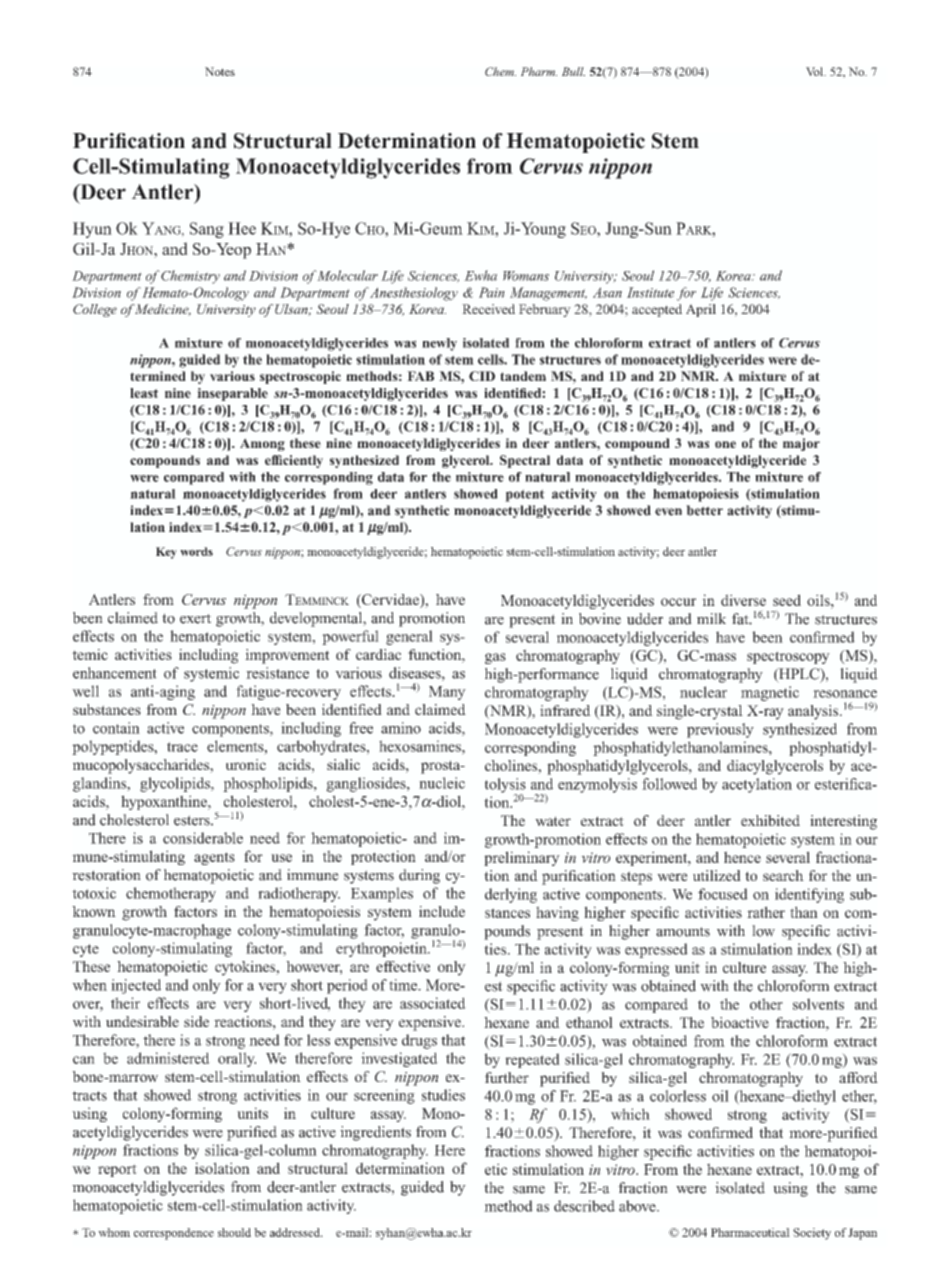  Describe the element at coordinates (174, 1234) in the page. I see `correspondence` at that location.
